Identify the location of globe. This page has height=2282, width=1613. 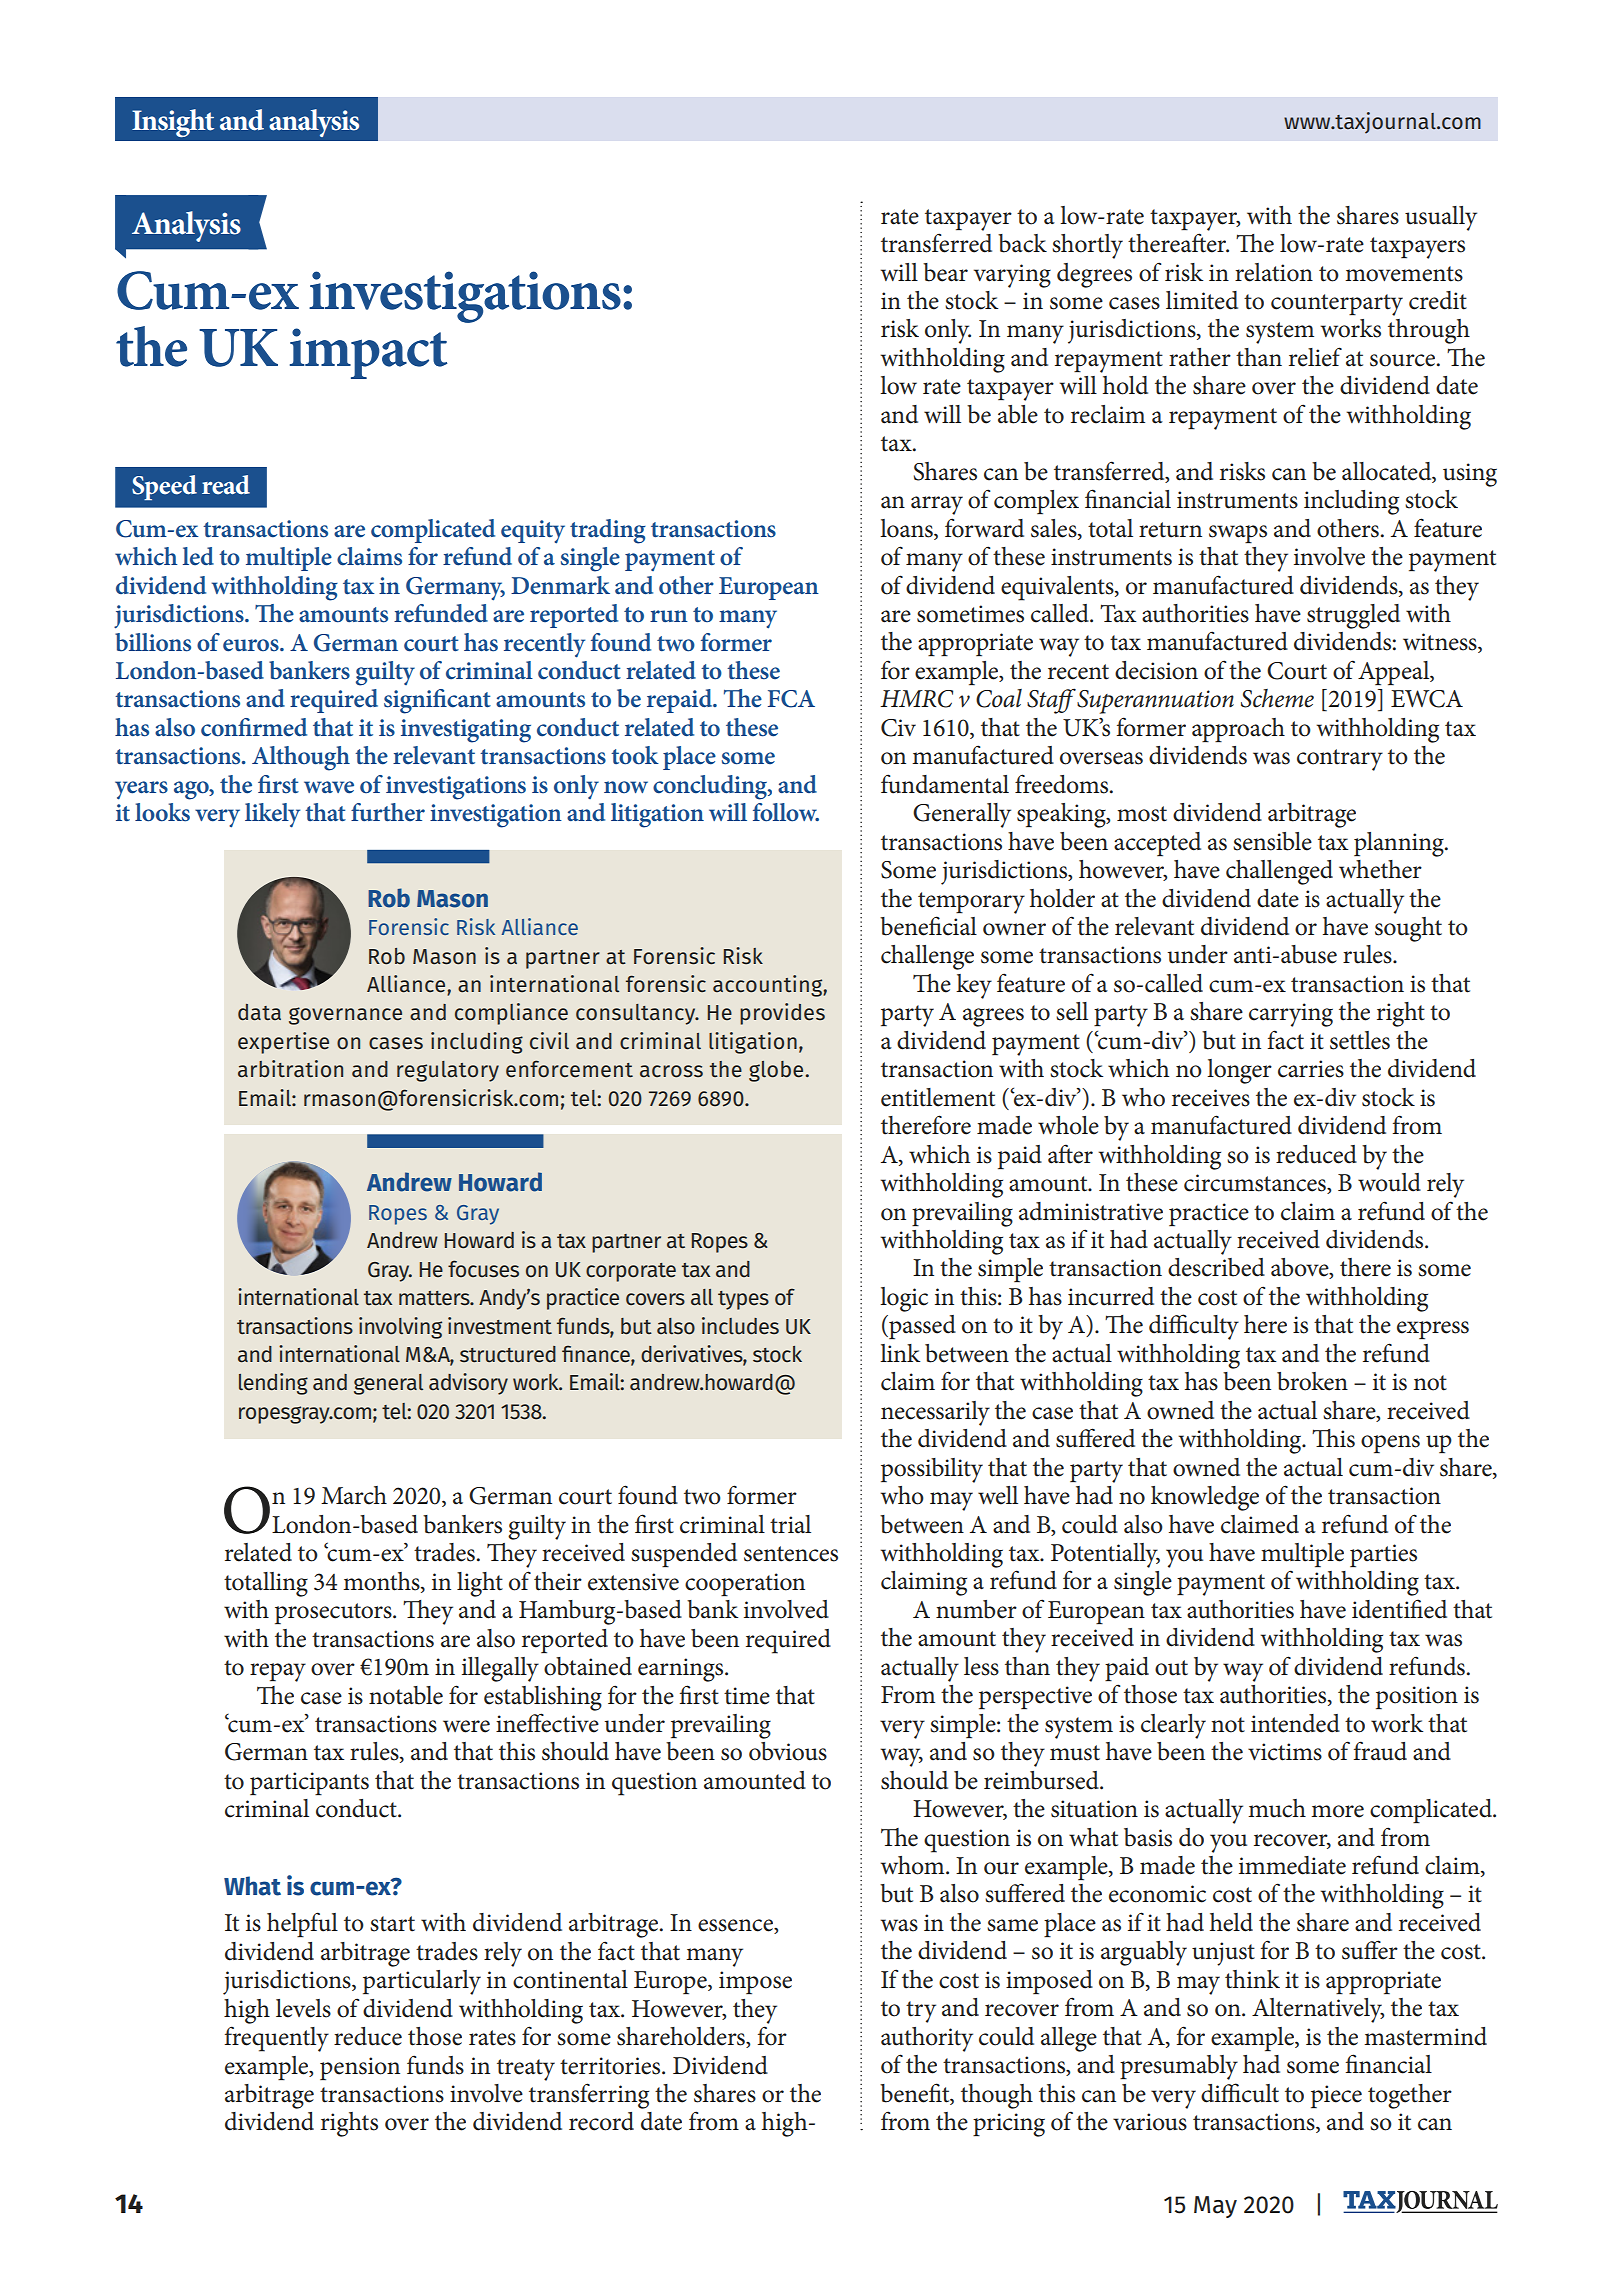
(777, 1071).
